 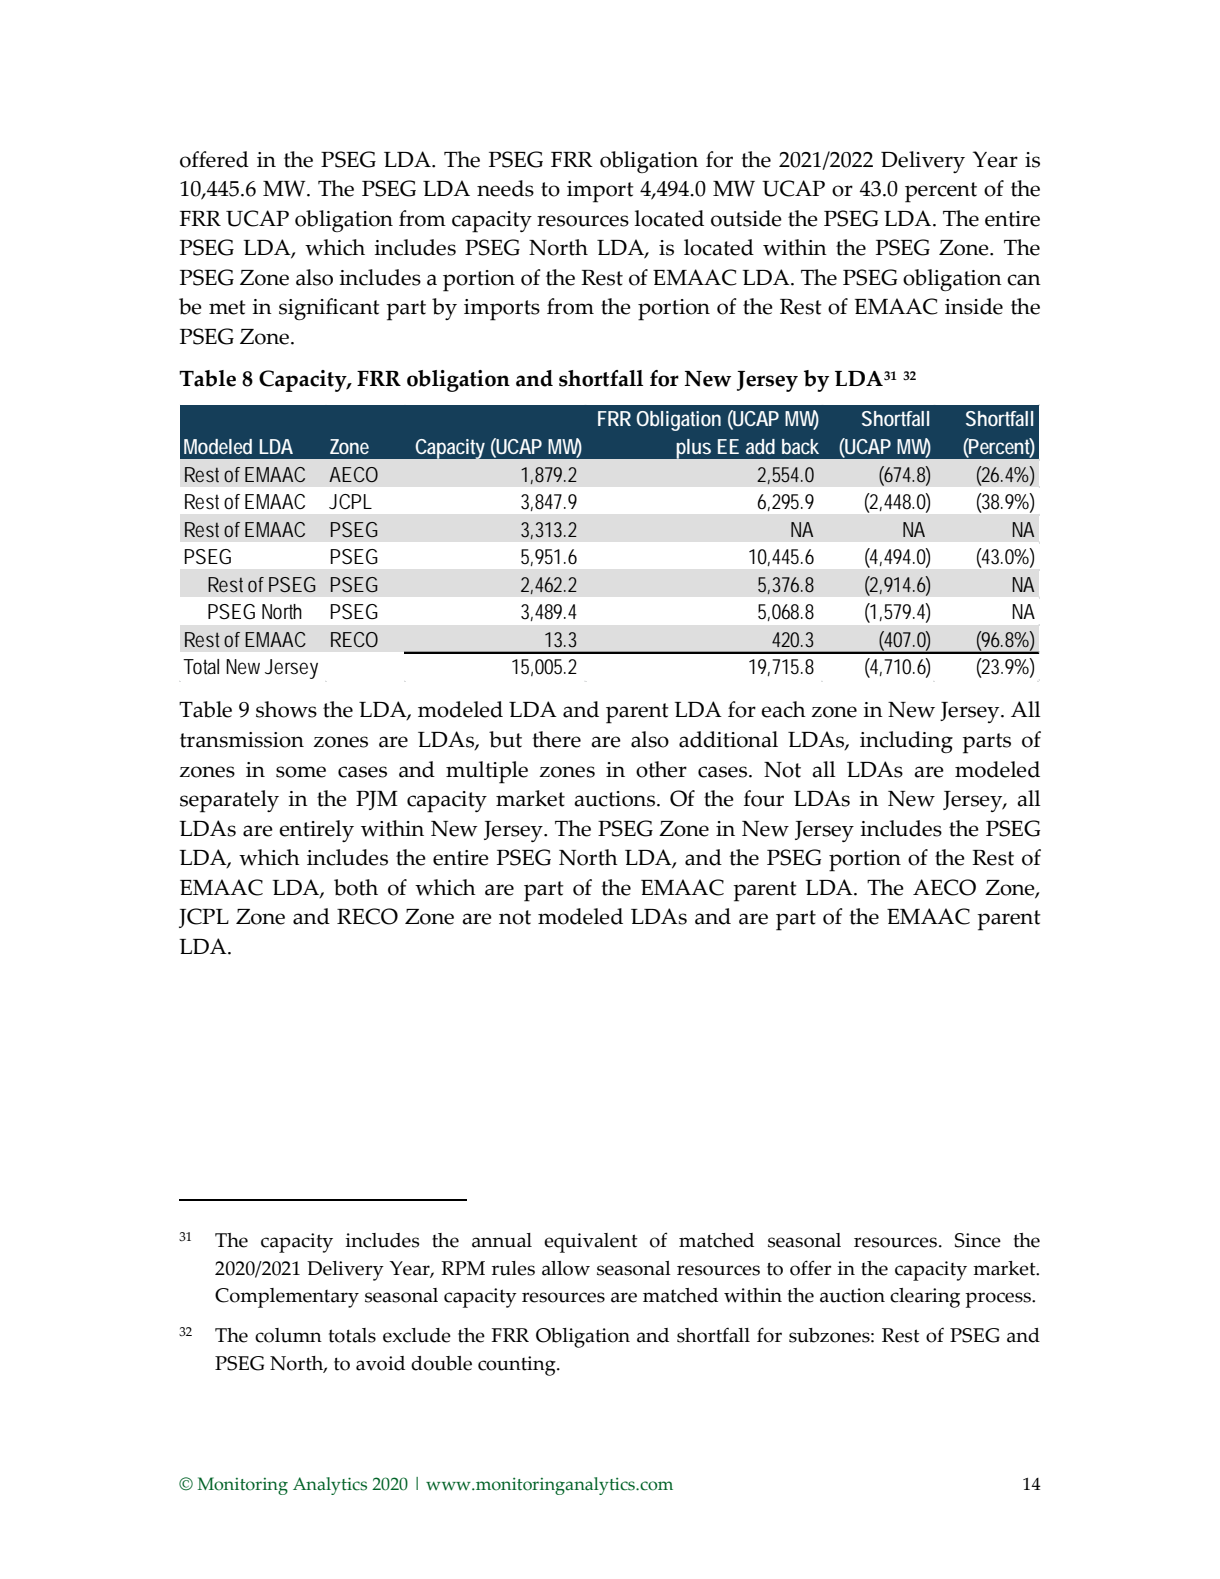 What do you see at coordinates (227, 307) in the image?
I see `met` at bounding box center [227, 307].
